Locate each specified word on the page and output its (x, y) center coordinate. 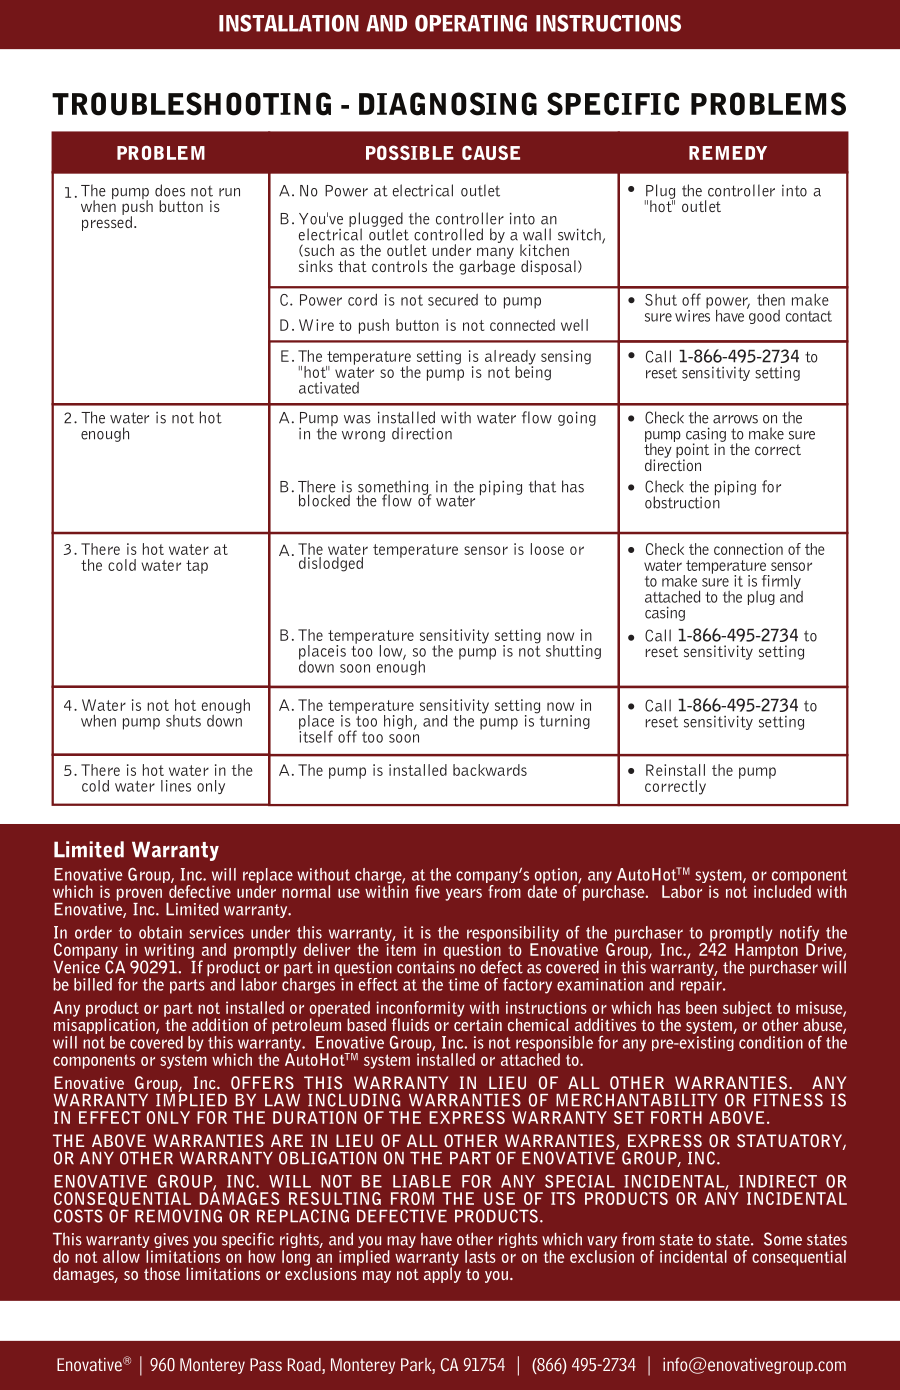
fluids (410, 1024)
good (763, 315)
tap (197, 567)
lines (176, 786)
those (162, 1273)
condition (771, 1042)
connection (748, 549)
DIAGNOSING (448, 104)
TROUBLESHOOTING (191, 104)
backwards (490, 770)
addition (220, 1024)
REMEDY (728, 153)
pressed (107, 222)
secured (453, 300)
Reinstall (675, 770)
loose (547, 549)
